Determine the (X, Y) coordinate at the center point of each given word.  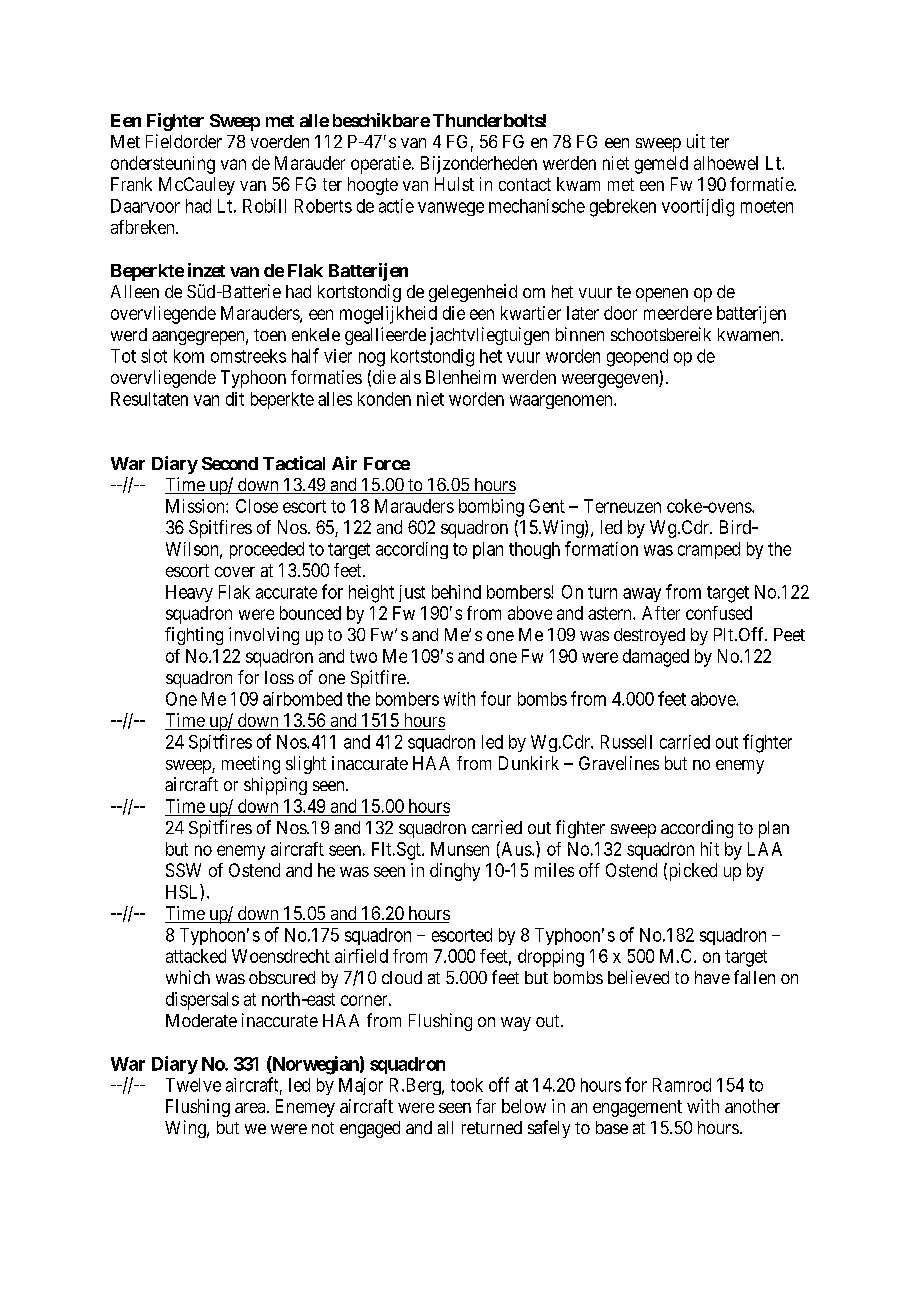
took (467, 1085)
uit (696, 141)
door (620, 313)
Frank (131, 184)
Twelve (193, 1085)
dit (235, 399)
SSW (183, 870)
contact (525, 184)
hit (710, 849)
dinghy (455, 872)
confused (719, 613)
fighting (194, 636)
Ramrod (682, 1085)
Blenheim (461, 377)
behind (456, 592)
